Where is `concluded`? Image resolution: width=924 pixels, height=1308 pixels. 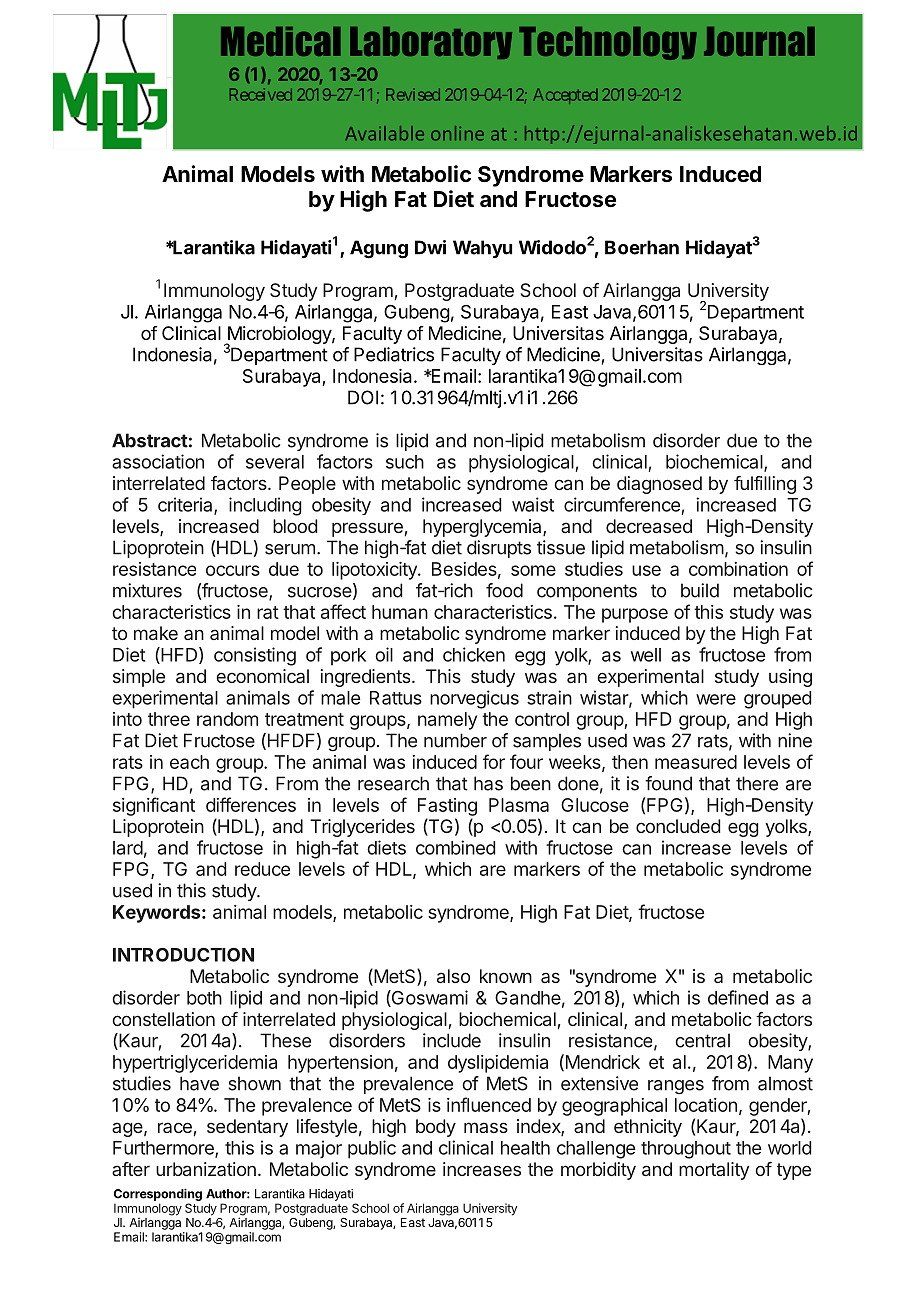
concluded is located at coordinates (678, 826).
